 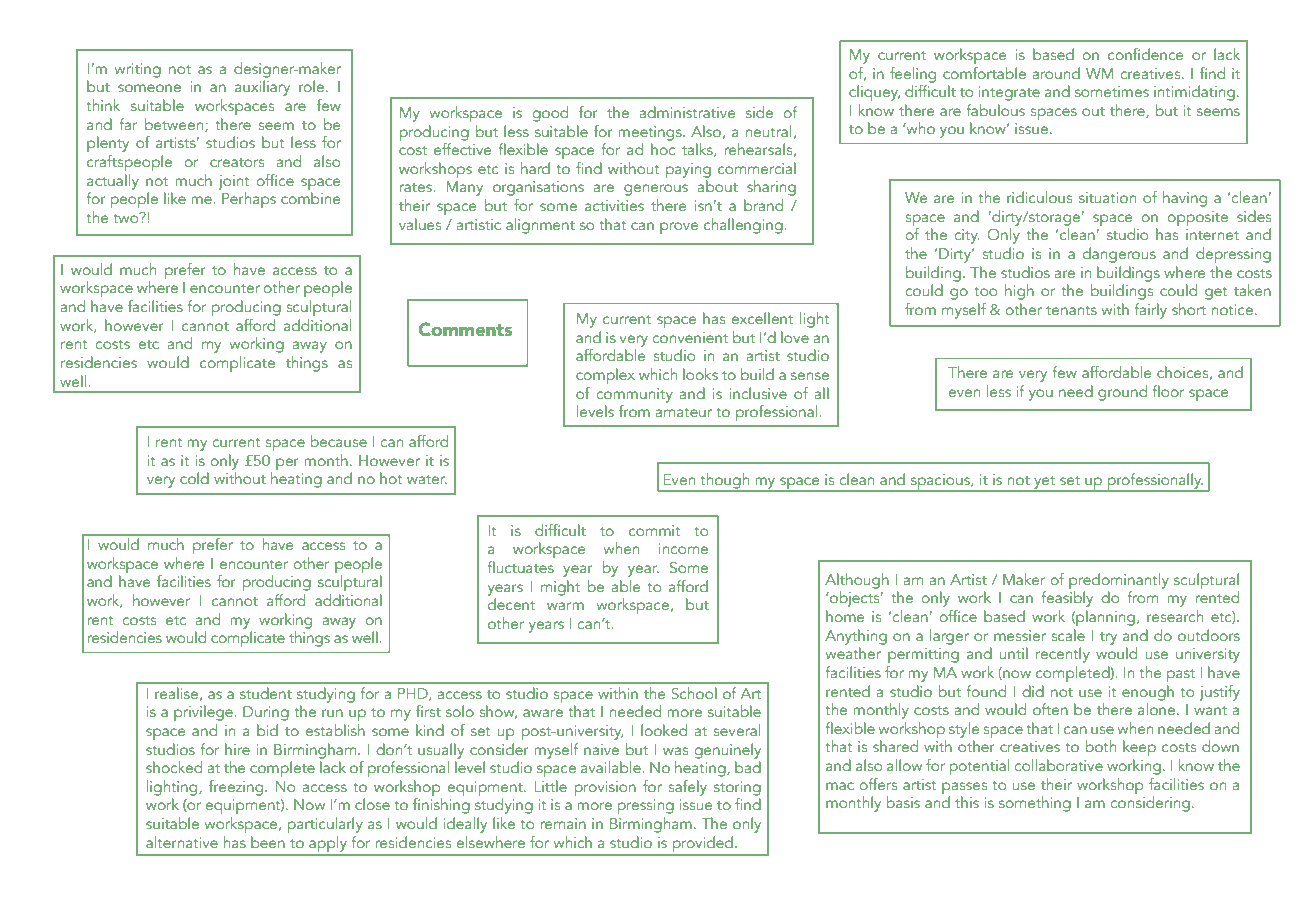 I want to click on cold, so click(x=194, y=478).
